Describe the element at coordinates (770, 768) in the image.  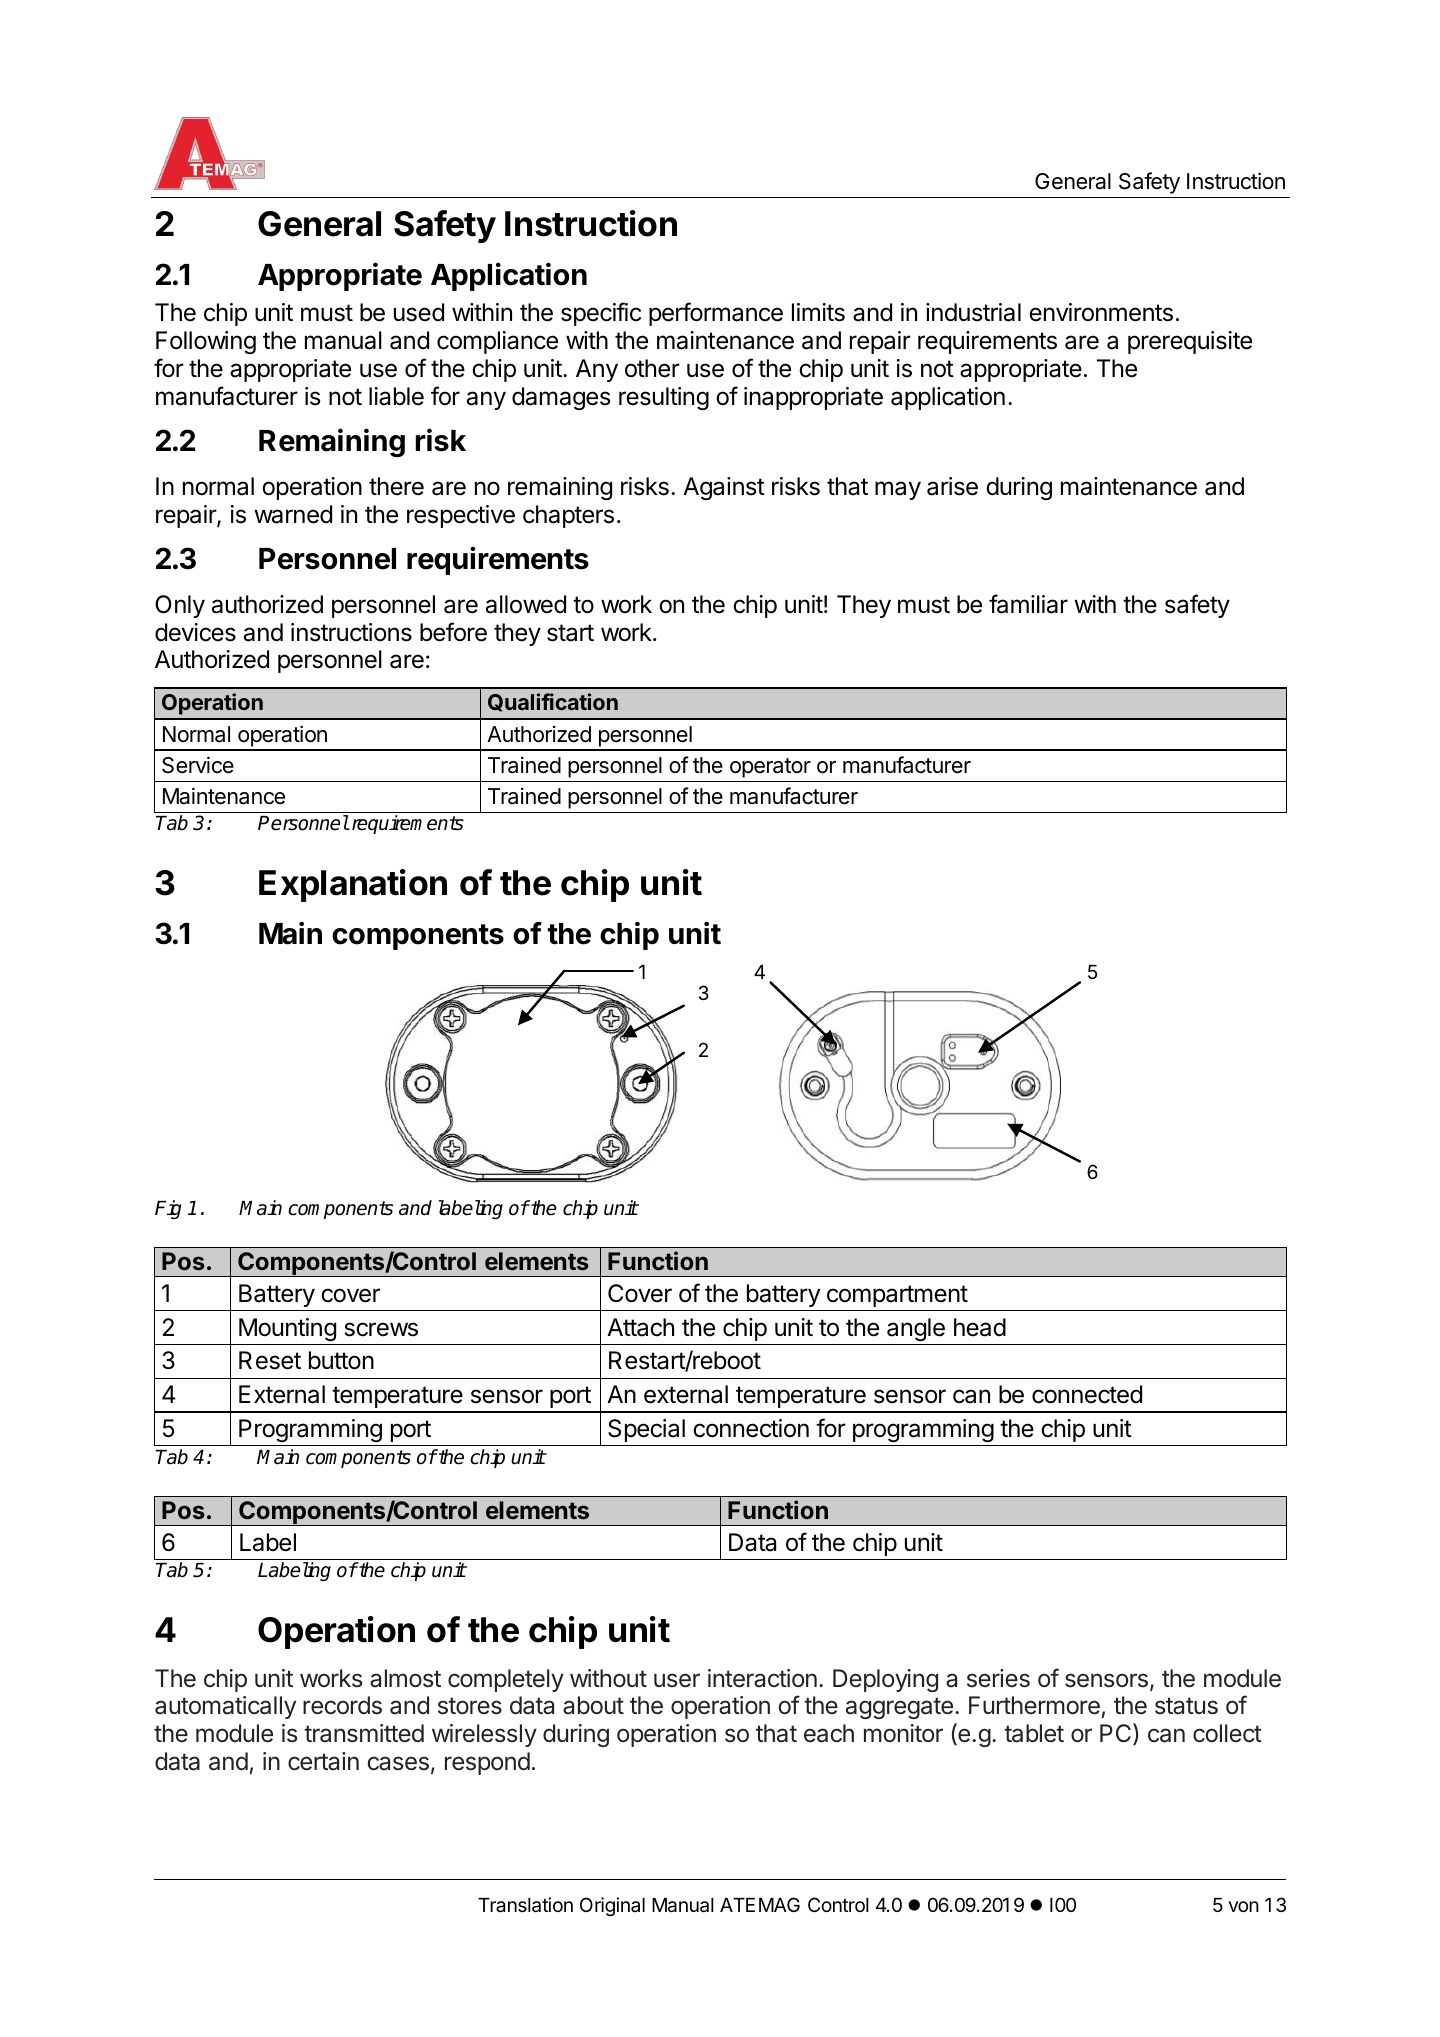
I see `operator` at that location.
